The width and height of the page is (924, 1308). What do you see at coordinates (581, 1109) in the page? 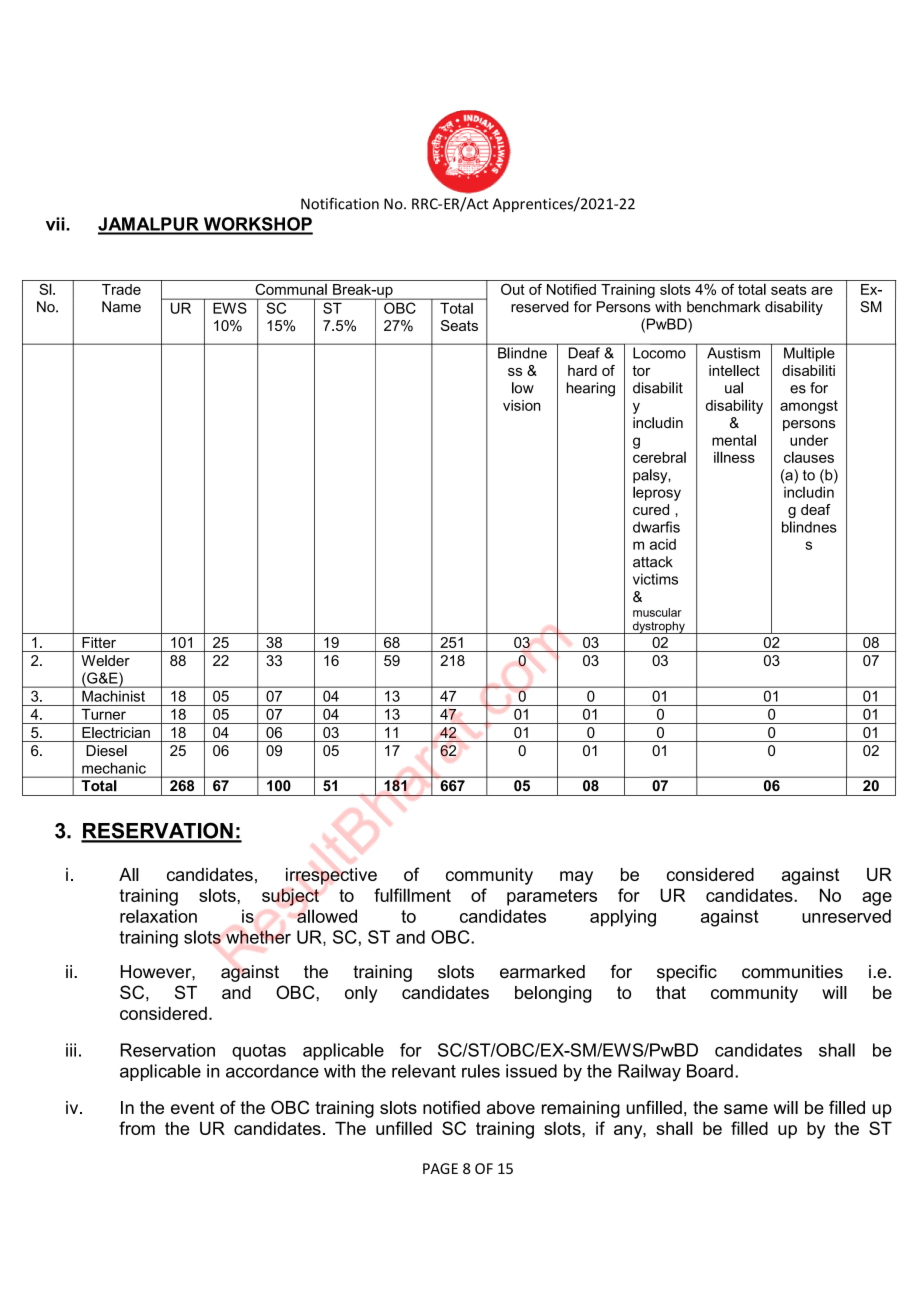
I see `remaining` at bounding box center [581, 1109].
